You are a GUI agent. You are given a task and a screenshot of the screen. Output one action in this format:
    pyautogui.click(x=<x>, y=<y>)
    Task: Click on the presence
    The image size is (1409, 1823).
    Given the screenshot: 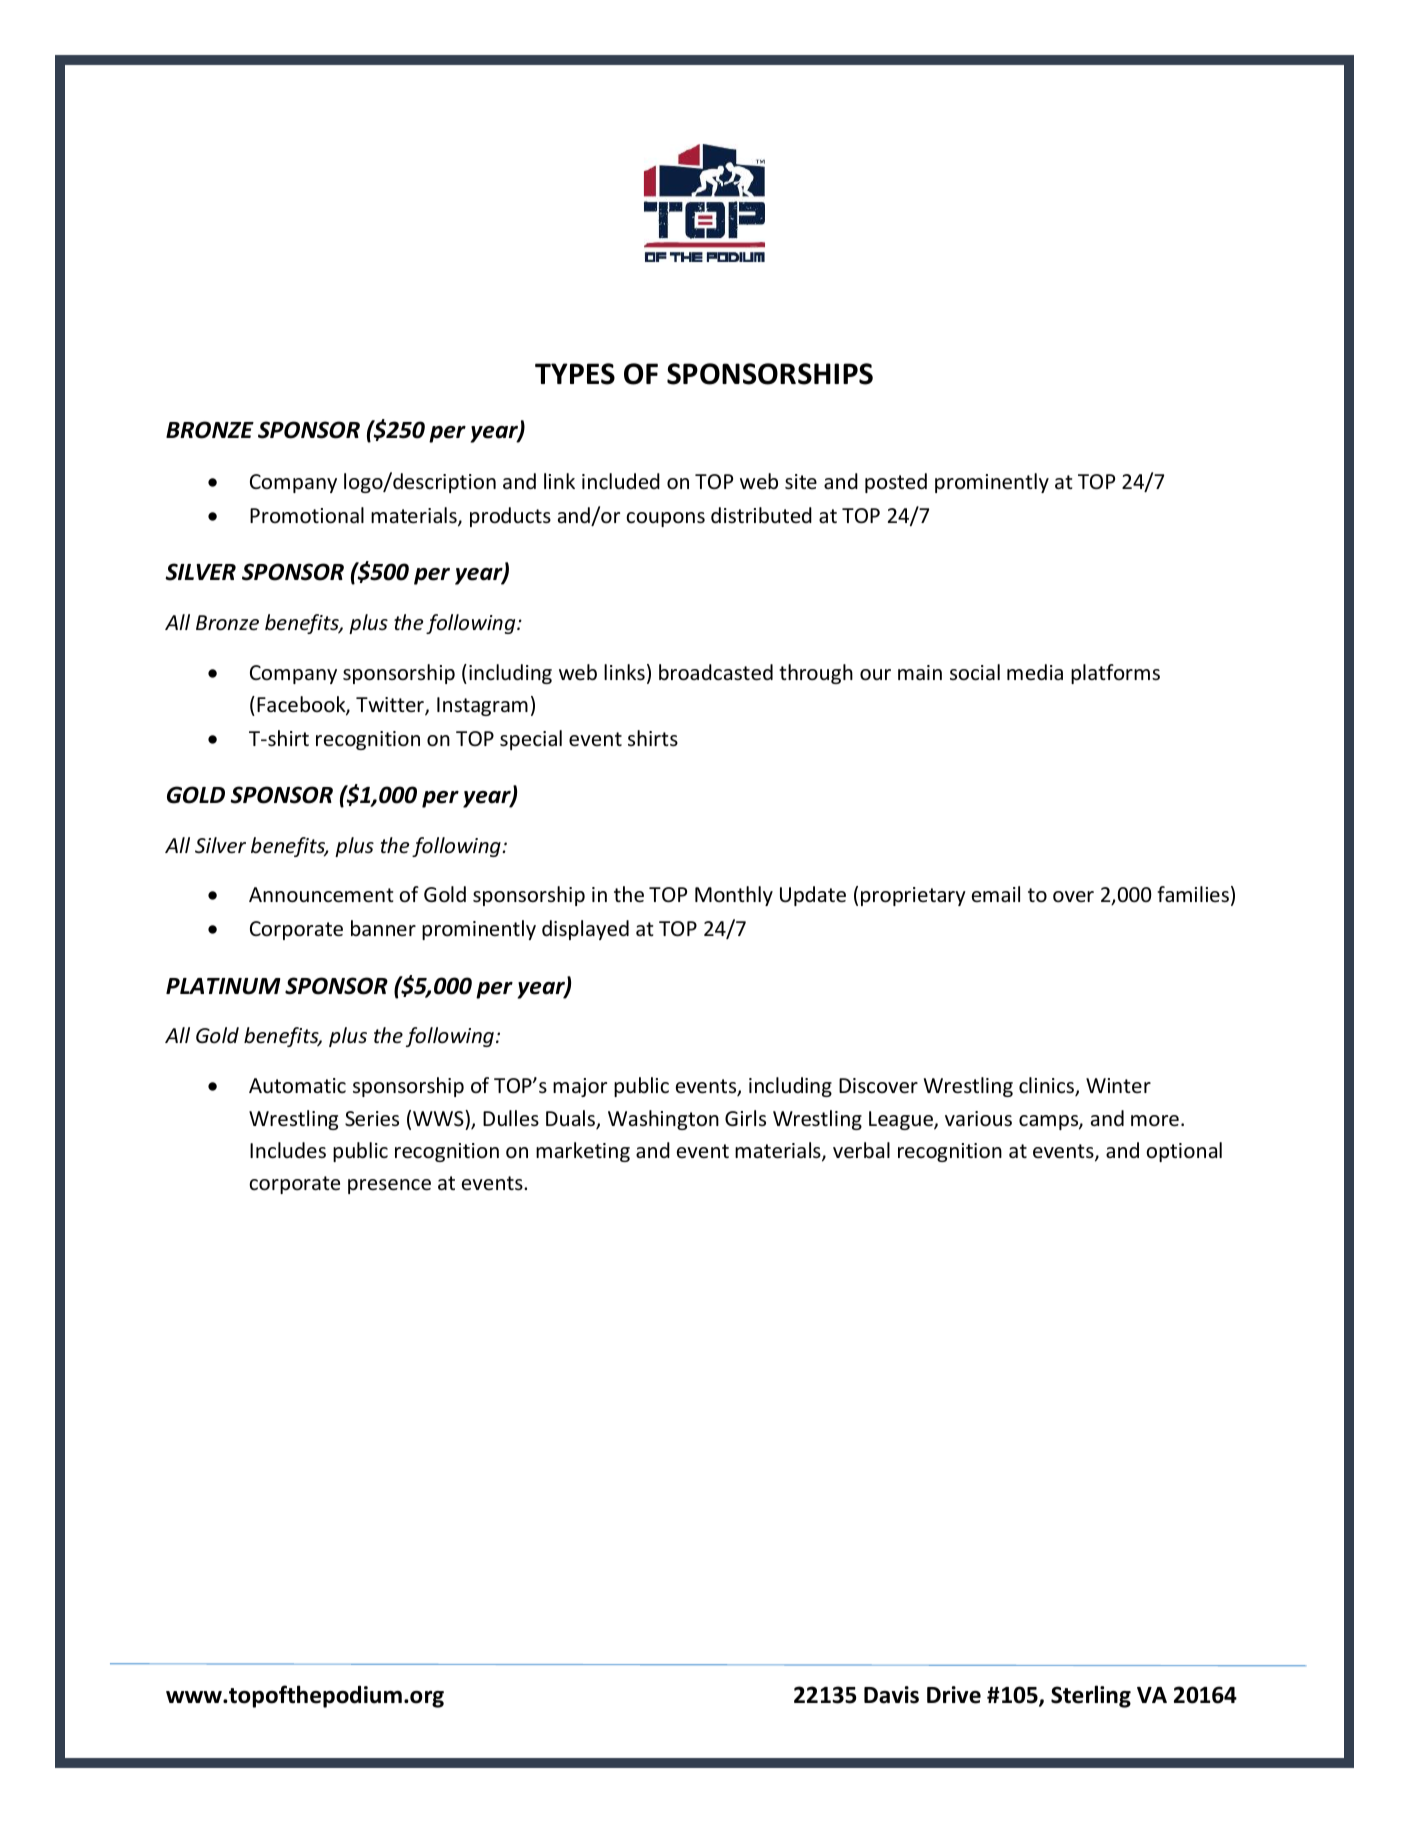 What is the action you would take?
    pyautogui.click(x=389, y=1186)
